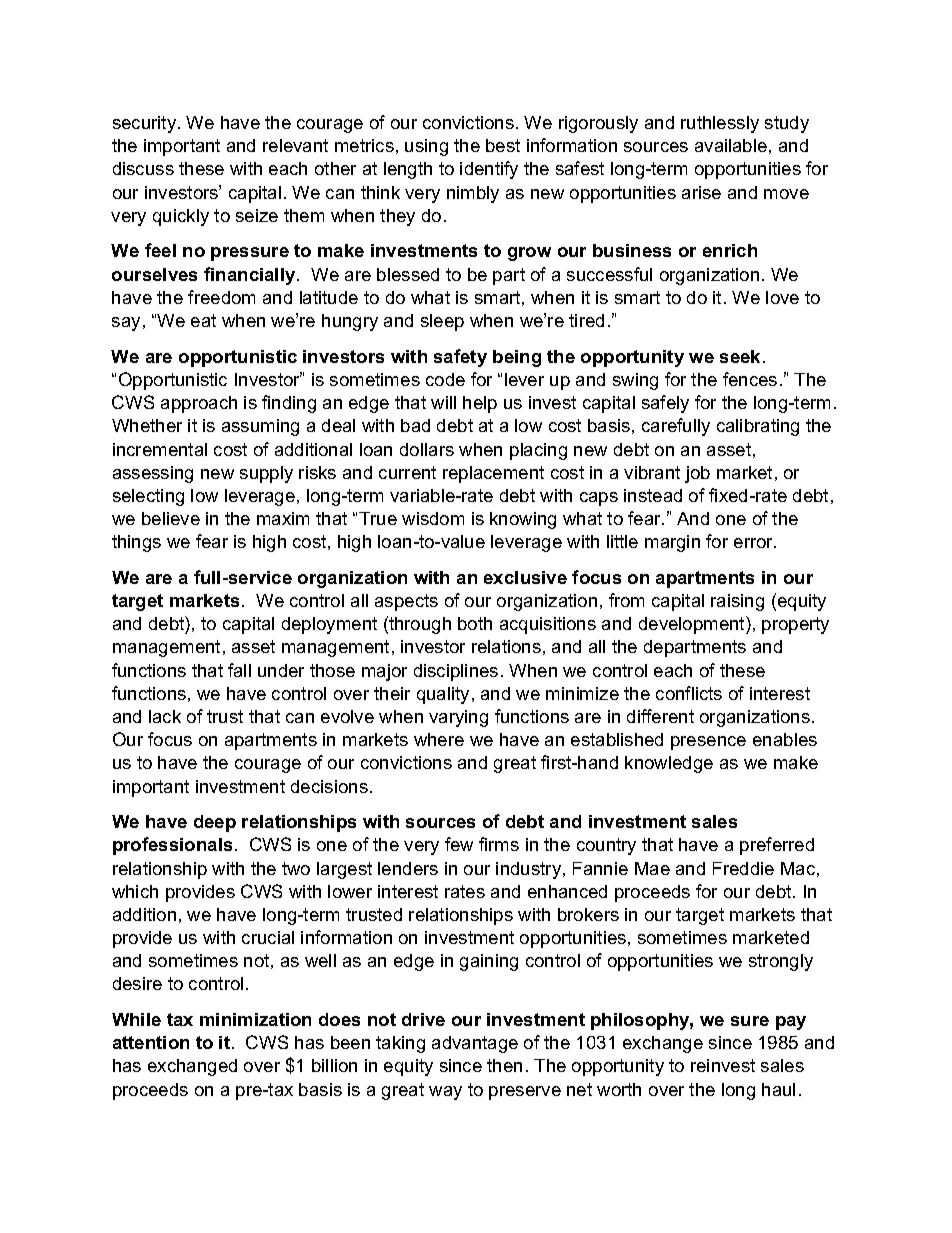 Image resolution: width=952 pixels, height=1233 pixels. What do you see at coordinates (151, 1042) in the image?
I see `attention` at bounding box center [151, 1042].
